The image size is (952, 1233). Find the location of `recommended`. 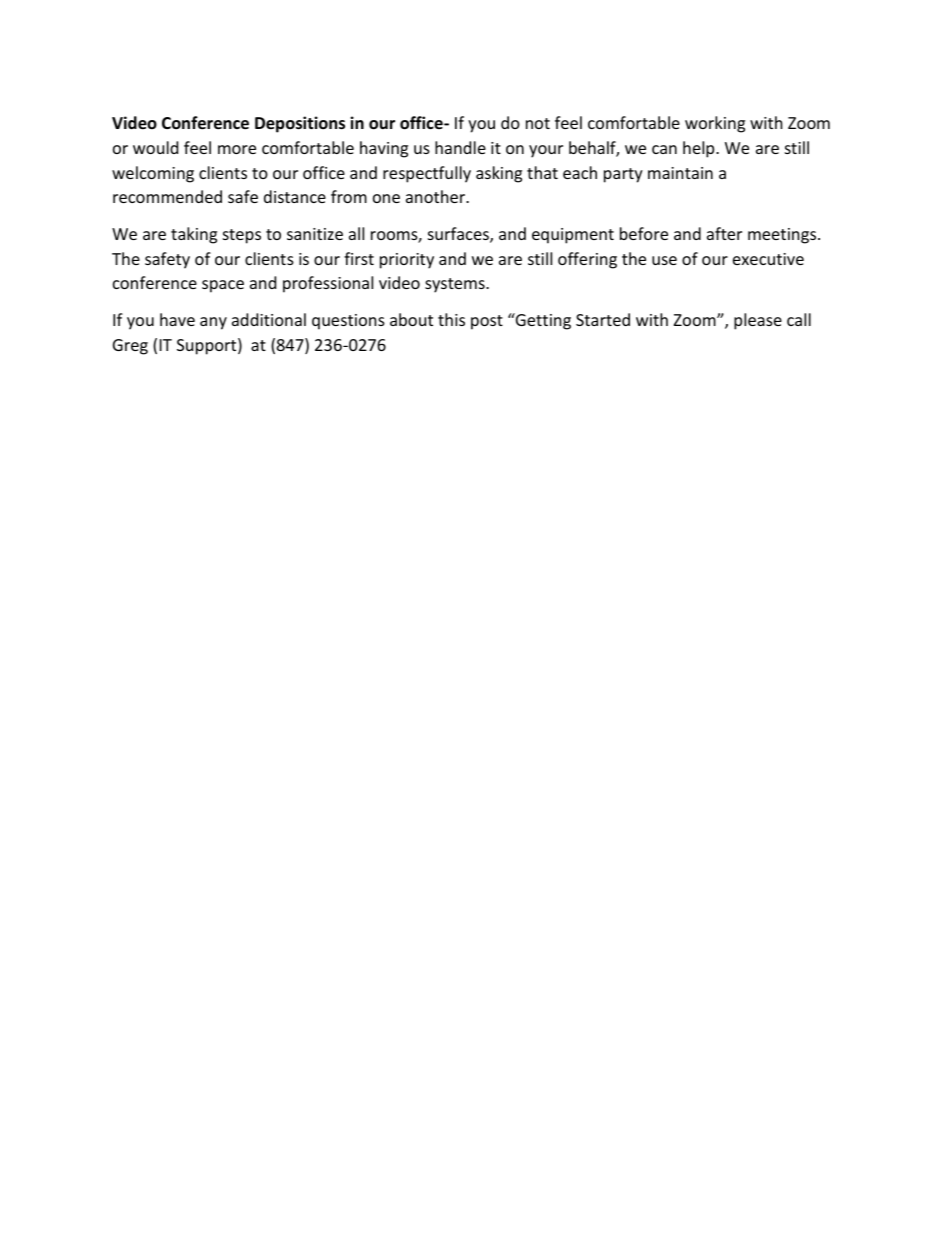

recommended is located at coordinates (167, 196).
